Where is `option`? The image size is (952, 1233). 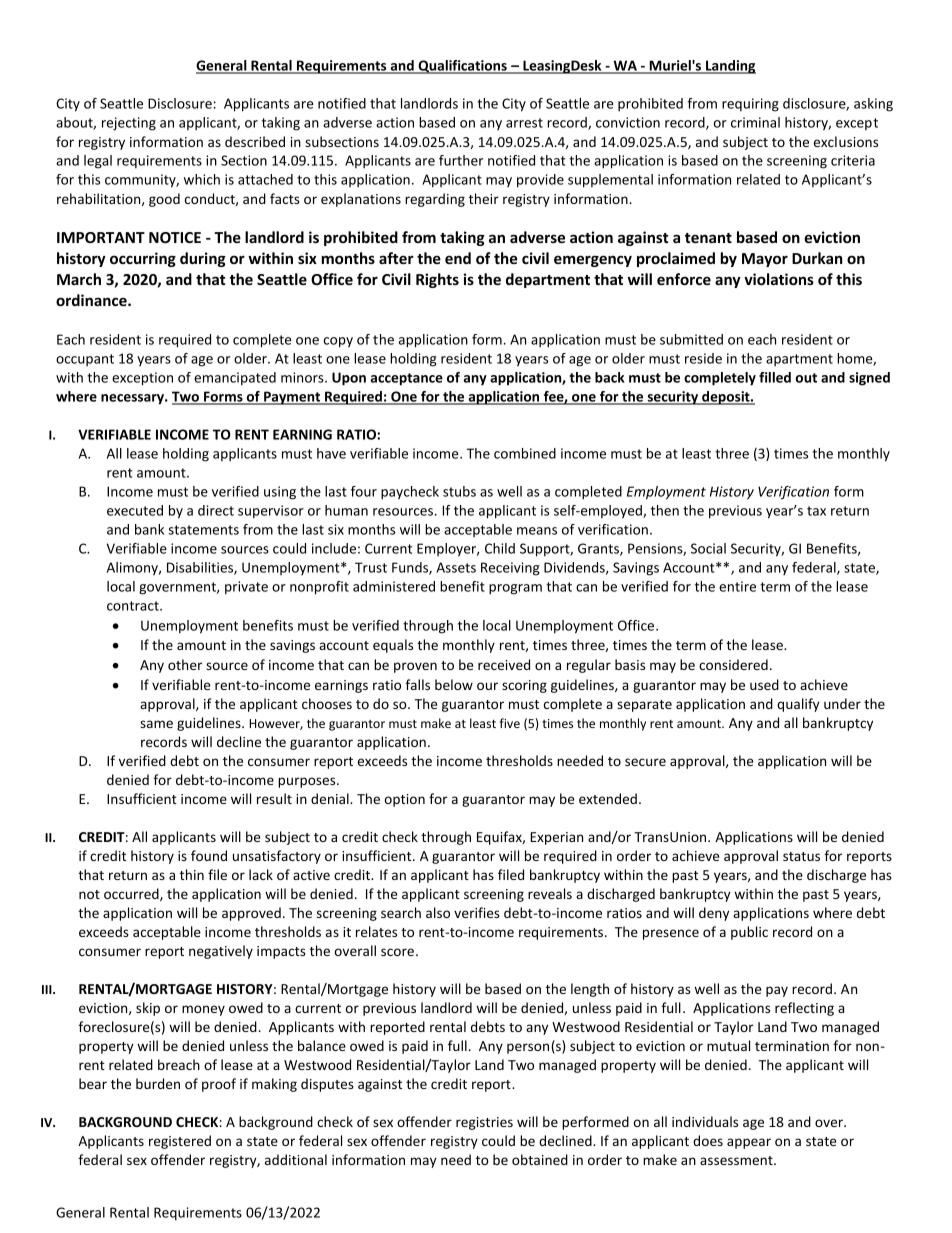 option is located at coordinates (405, 800).
